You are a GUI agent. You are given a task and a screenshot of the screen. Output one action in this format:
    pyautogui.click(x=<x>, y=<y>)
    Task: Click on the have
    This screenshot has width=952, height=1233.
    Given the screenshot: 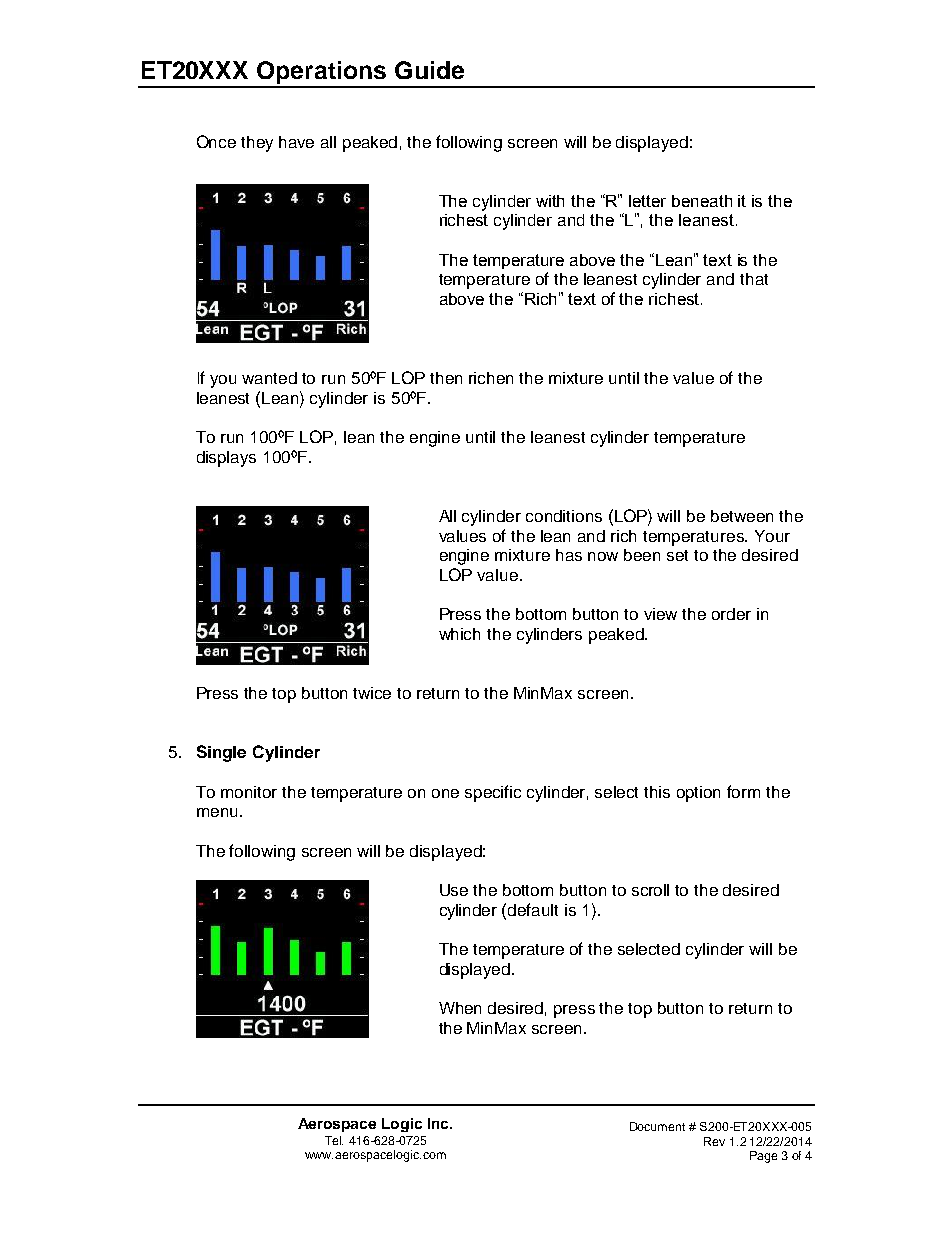 What is the action you would take?
    pyautogui.click(x=296, y=142)
